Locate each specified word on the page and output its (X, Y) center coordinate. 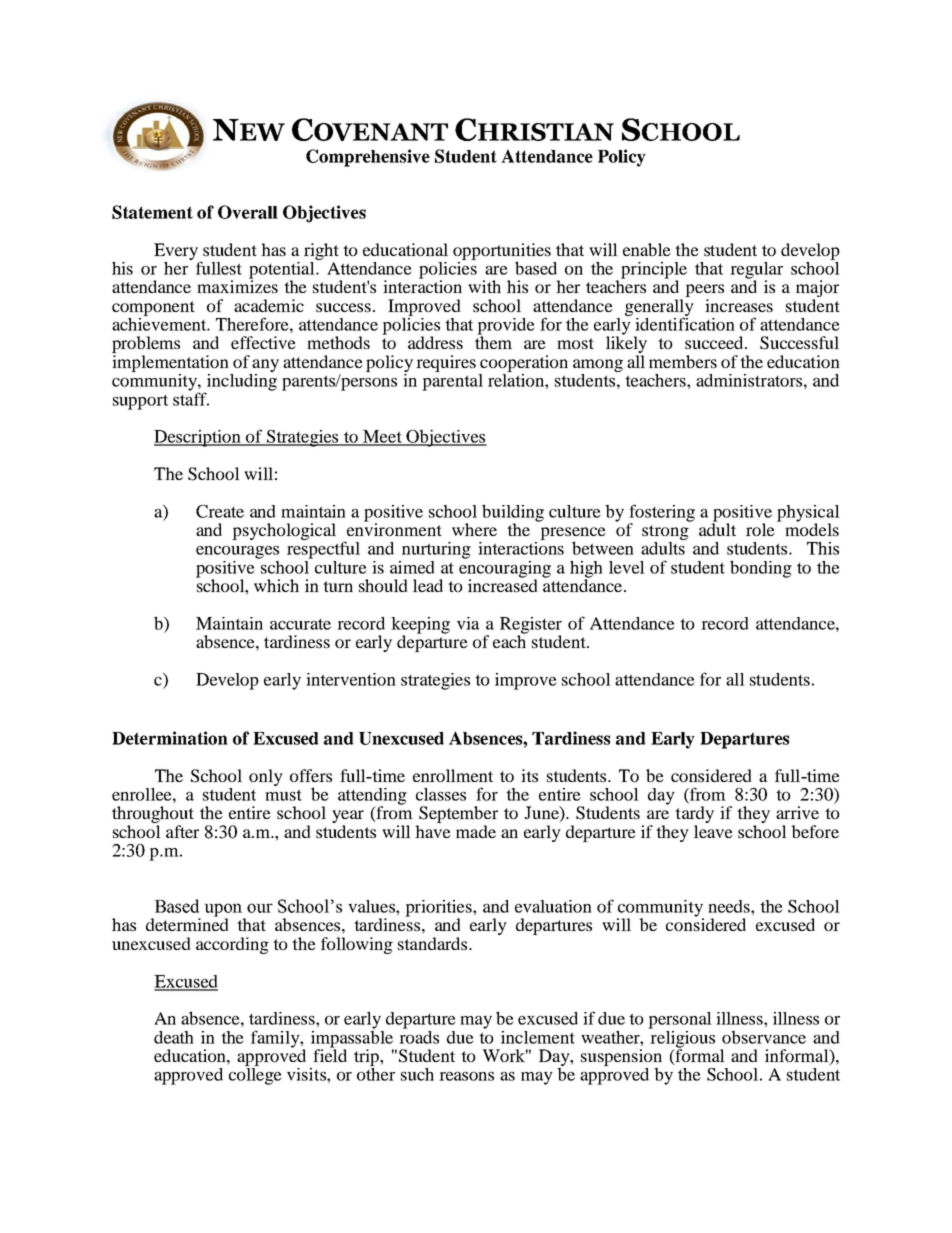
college (255, 1075)
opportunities (502, 252)
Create (220, 511)
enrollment (453, 775)
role (762, 528)
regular (756, 271)
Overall (248, 212)
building (513, 514)
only (266, 777)
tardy (694, 816)
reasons (466, 1076)
